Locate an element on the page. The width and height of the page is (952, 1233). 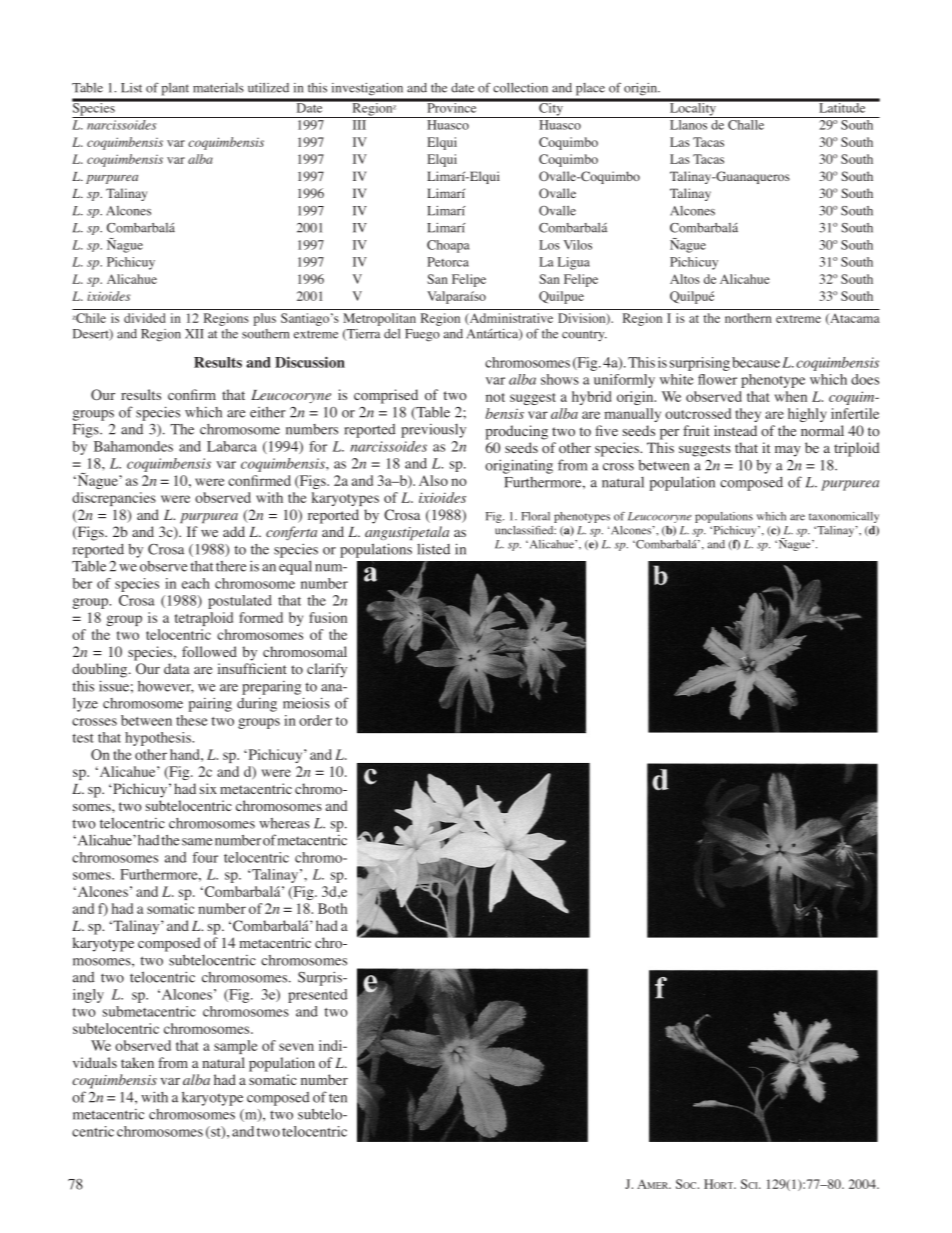
Llanos is located at coordinates (688, 125).
